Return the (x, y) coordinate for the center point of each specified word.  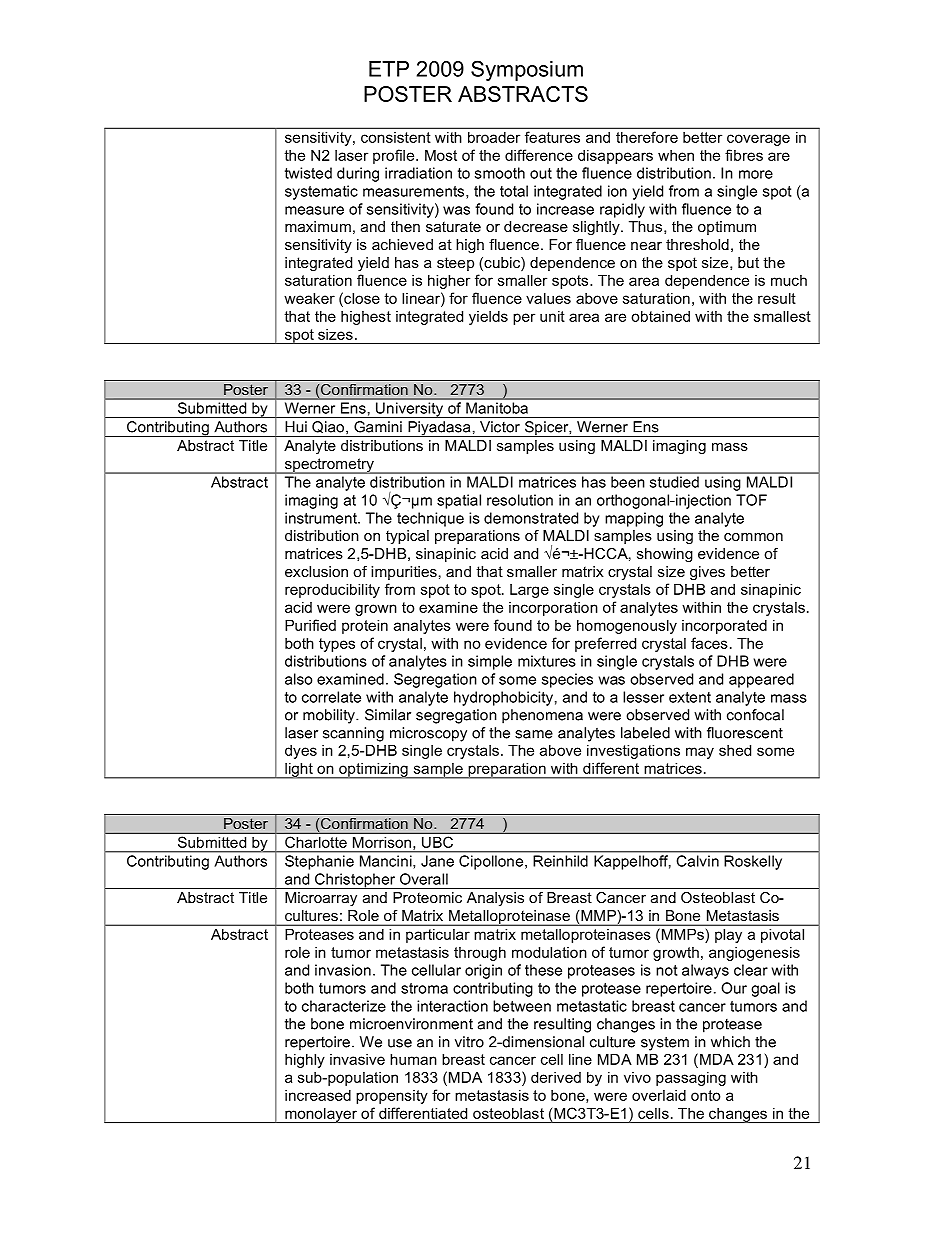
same (534, 734)
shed (735, 750)
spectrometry (329, 466)
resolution (520, 500)
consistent (395, 137)
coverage (758, 140)
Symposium (527, 70)
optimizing (373, 770)
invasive (357, 1059)
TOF (751, 500)
